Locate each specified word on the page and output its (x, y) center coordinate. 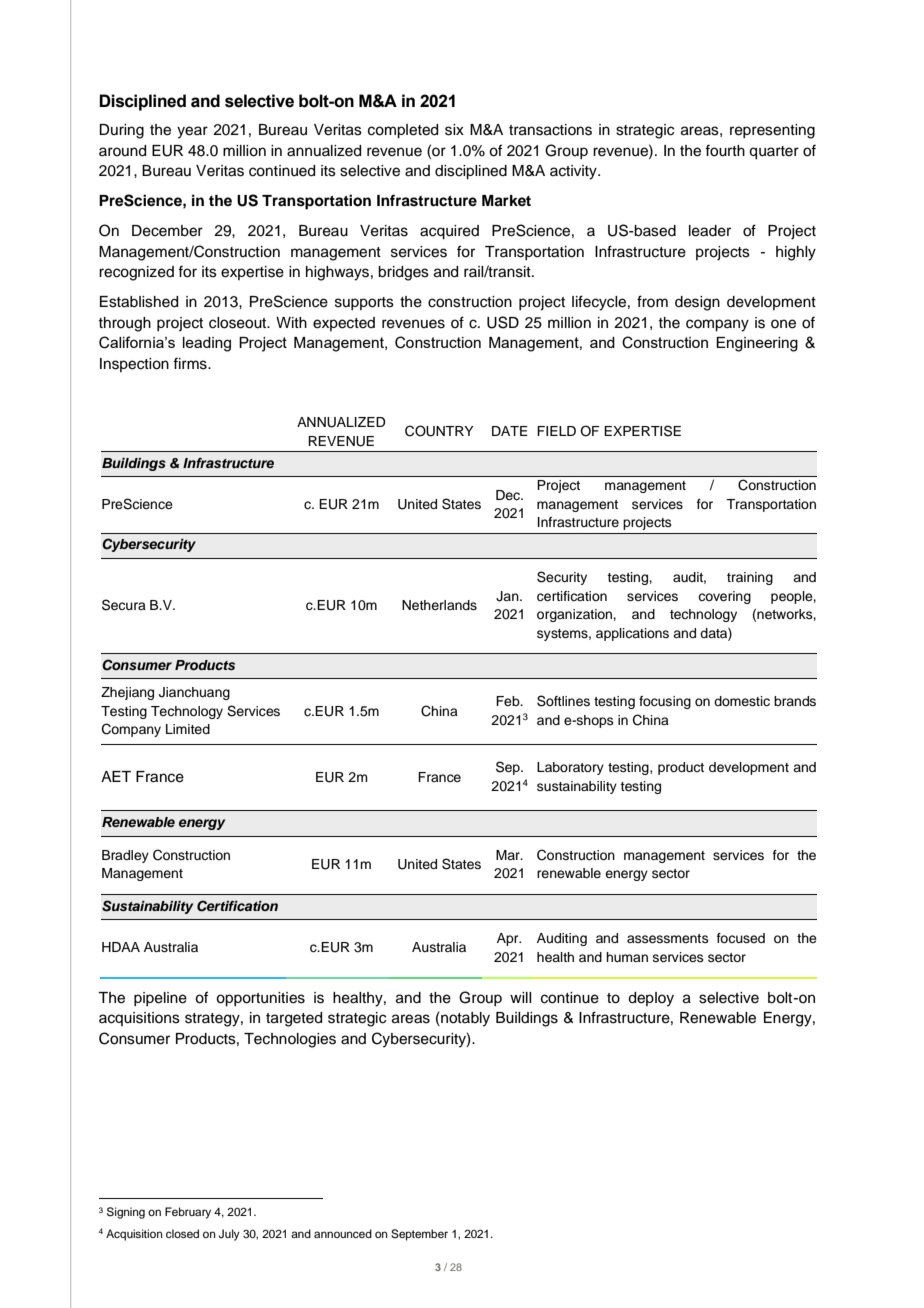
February (188, 1213)
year (192, 132)
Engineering (757, 344)
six (454, 130)
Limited (188, 729)
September (419, 1235)
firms (191, 363)
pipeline (160, 999)
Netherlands (439, 605)
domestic (742, 701)
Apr (509, 939)
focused (741, 938)
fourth (725, 150)
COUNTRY (439, 431)
